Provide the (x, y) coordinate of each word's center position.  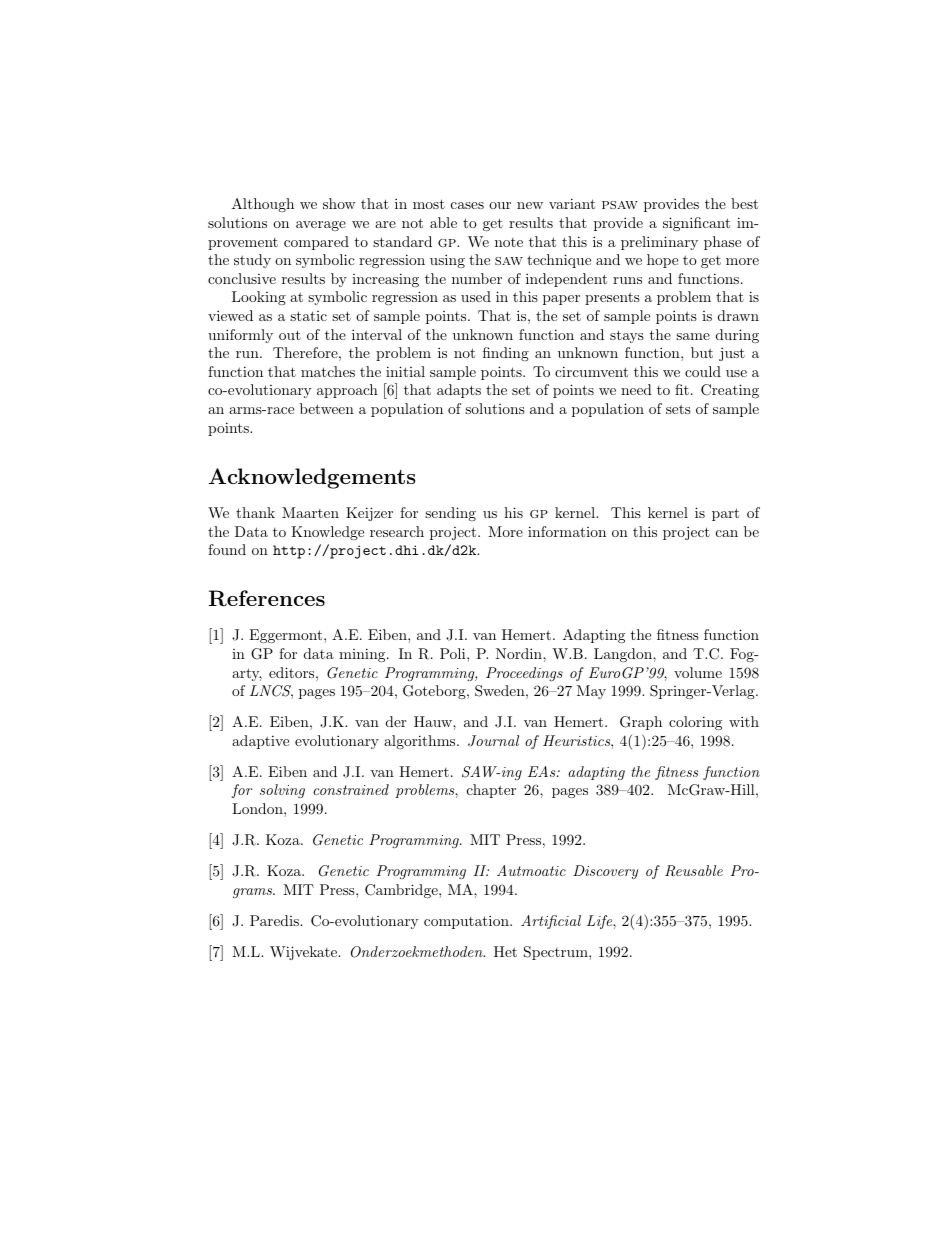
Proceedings (524, 674)
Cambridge (402, 891)
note (509, 242)
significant (696, 224)
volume (698, 672)
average (321, 226)
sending (450, 514)
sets (678, 409)
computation (467, 922)
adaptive (260, 742)
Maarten (310, 512)
